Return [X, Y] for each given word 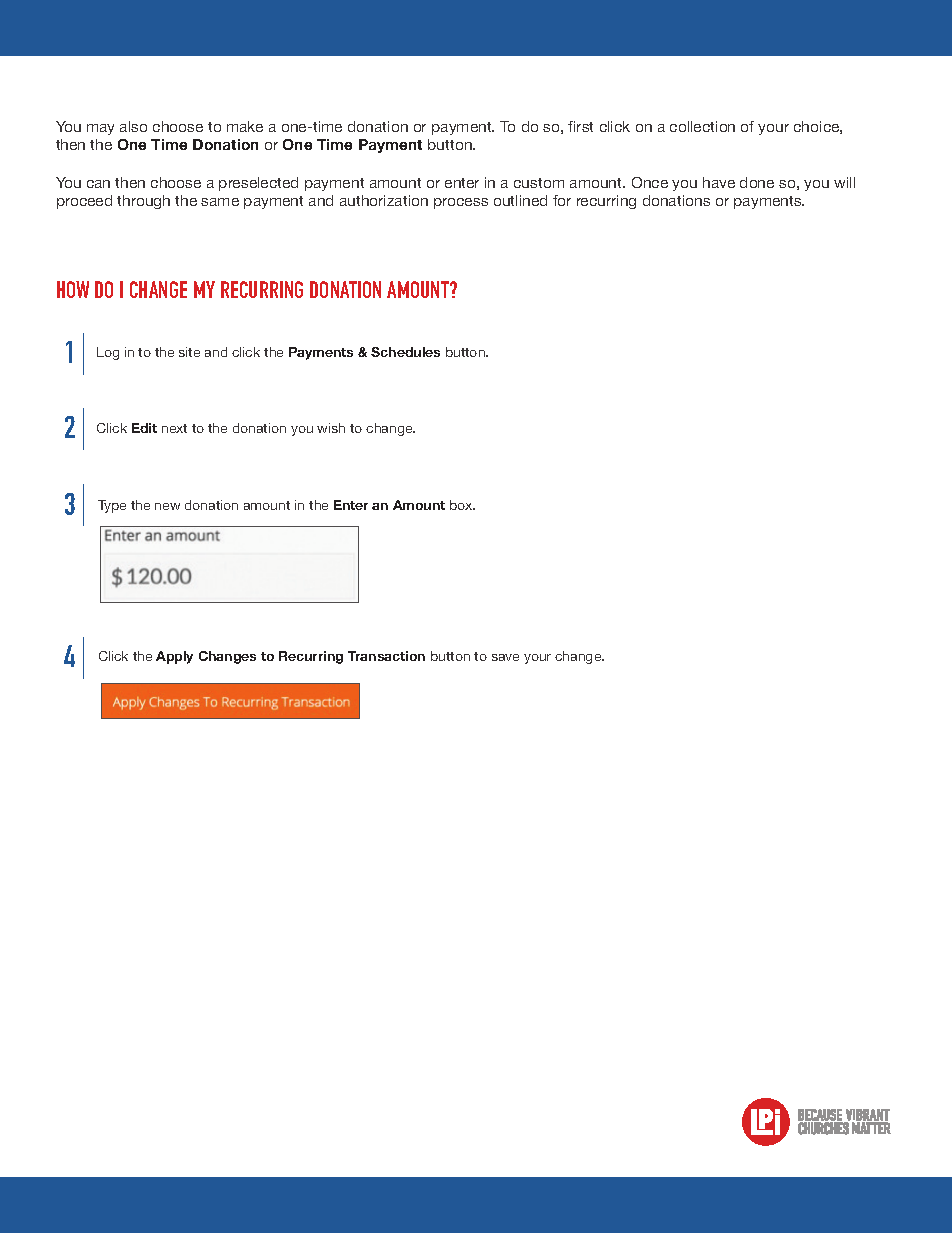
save [505, 657]
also [133, 126]
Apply [174, 657]
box [462, 505]
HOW [73, 289]
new [167, 506]
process [461, 203]
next [174, 428]
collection [702, 126]
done [757, 182]
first [580, 126]
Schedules [405, 352]
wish [331, 428]
